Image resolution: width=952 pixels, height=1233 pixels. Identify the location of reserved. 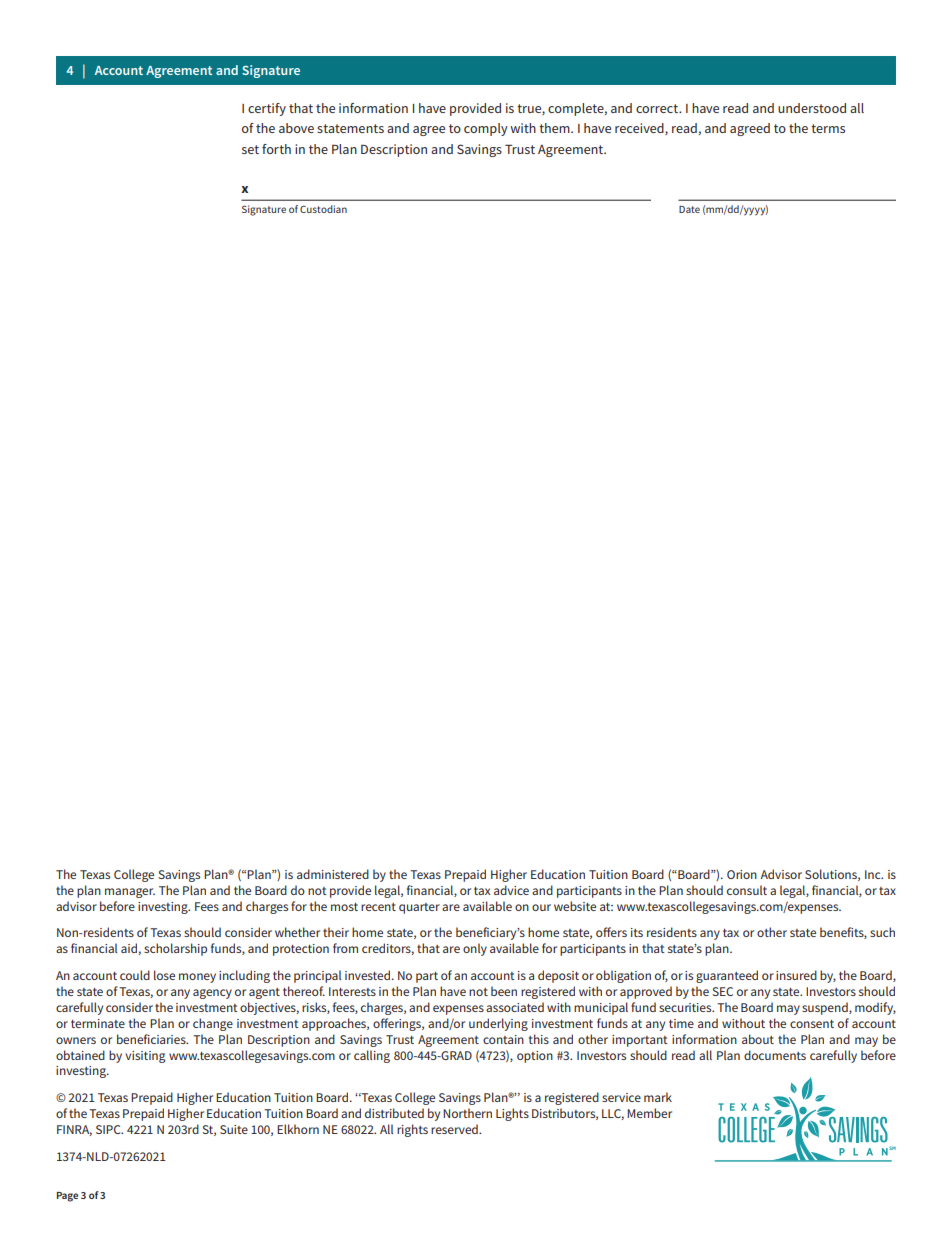
(455, 1129).
